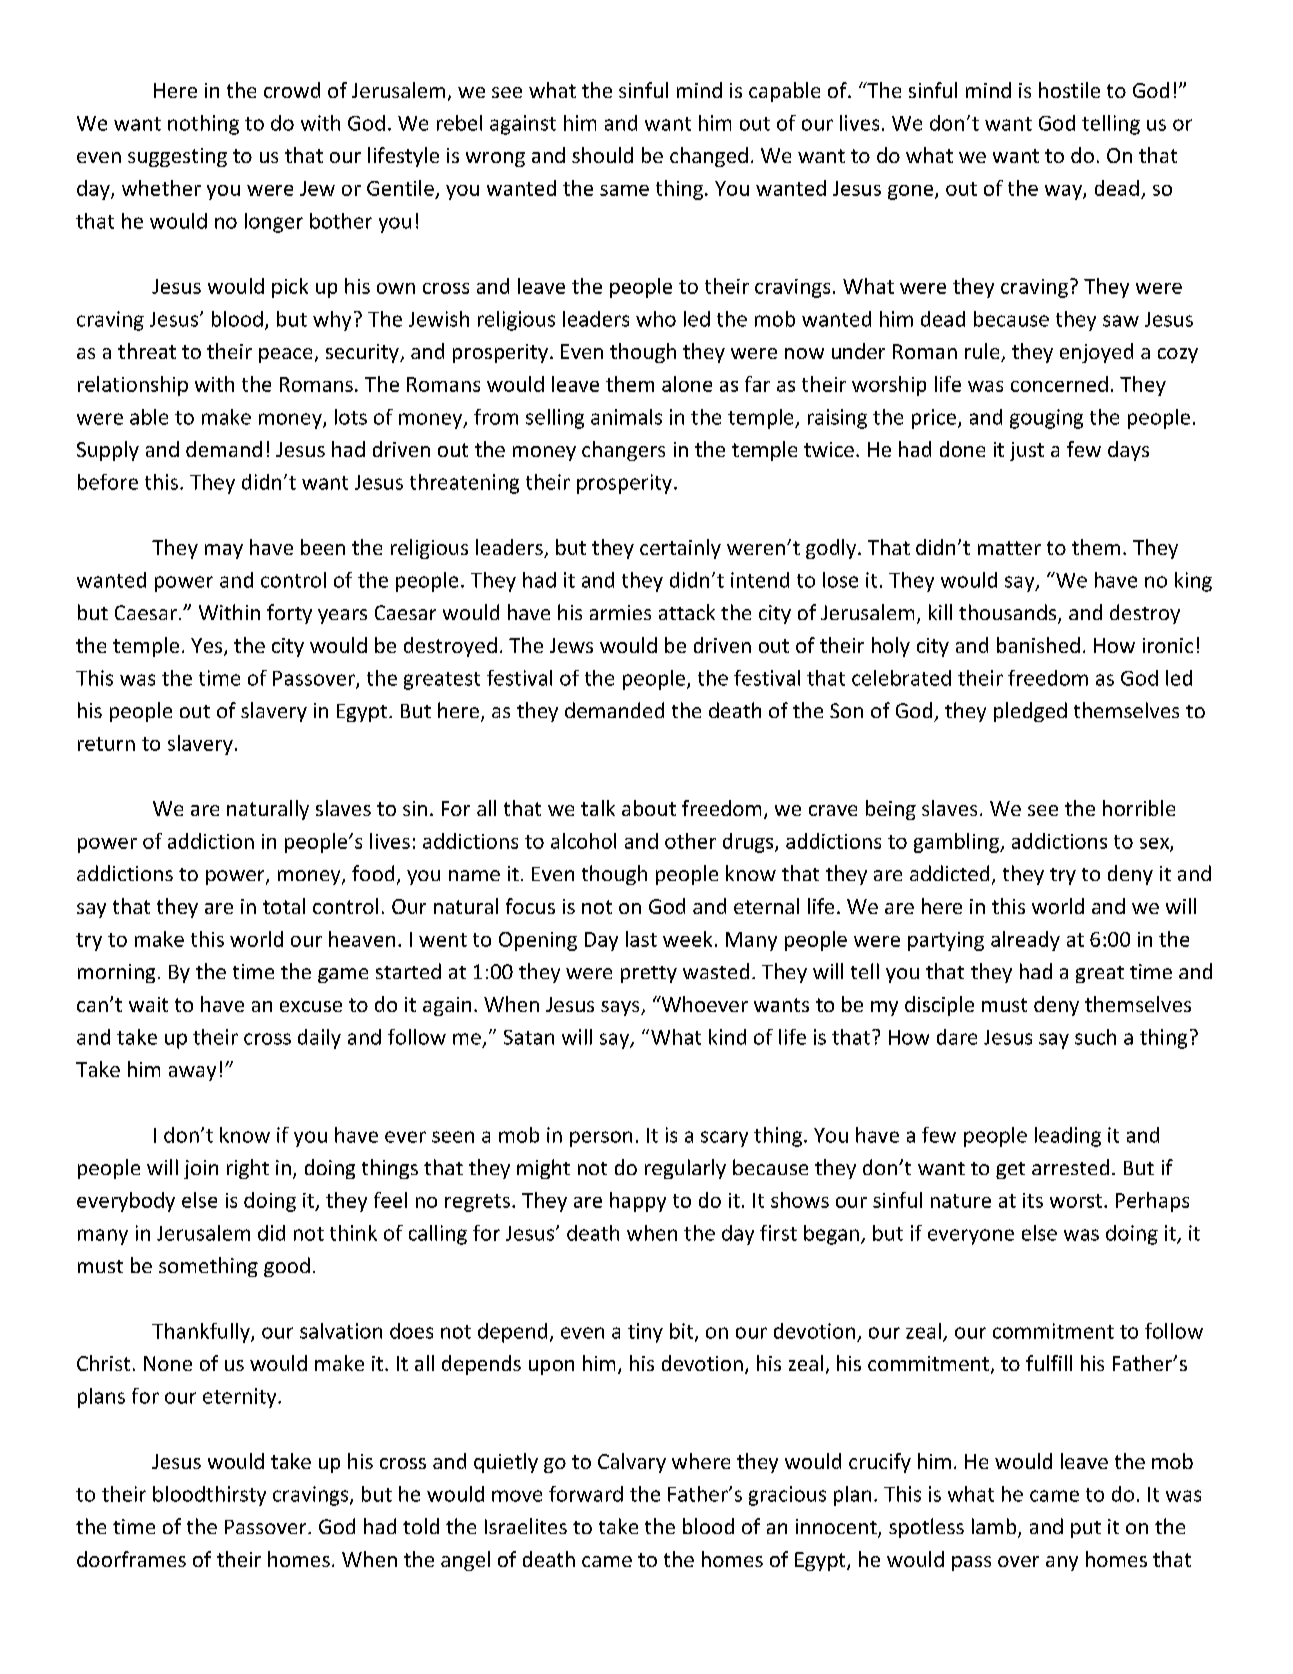 The height and width of the image is (1674, 1293). What do you see at coordinates (131, 1559) in the image?
I see `doorframes` at bounding box center [131, 1559].
